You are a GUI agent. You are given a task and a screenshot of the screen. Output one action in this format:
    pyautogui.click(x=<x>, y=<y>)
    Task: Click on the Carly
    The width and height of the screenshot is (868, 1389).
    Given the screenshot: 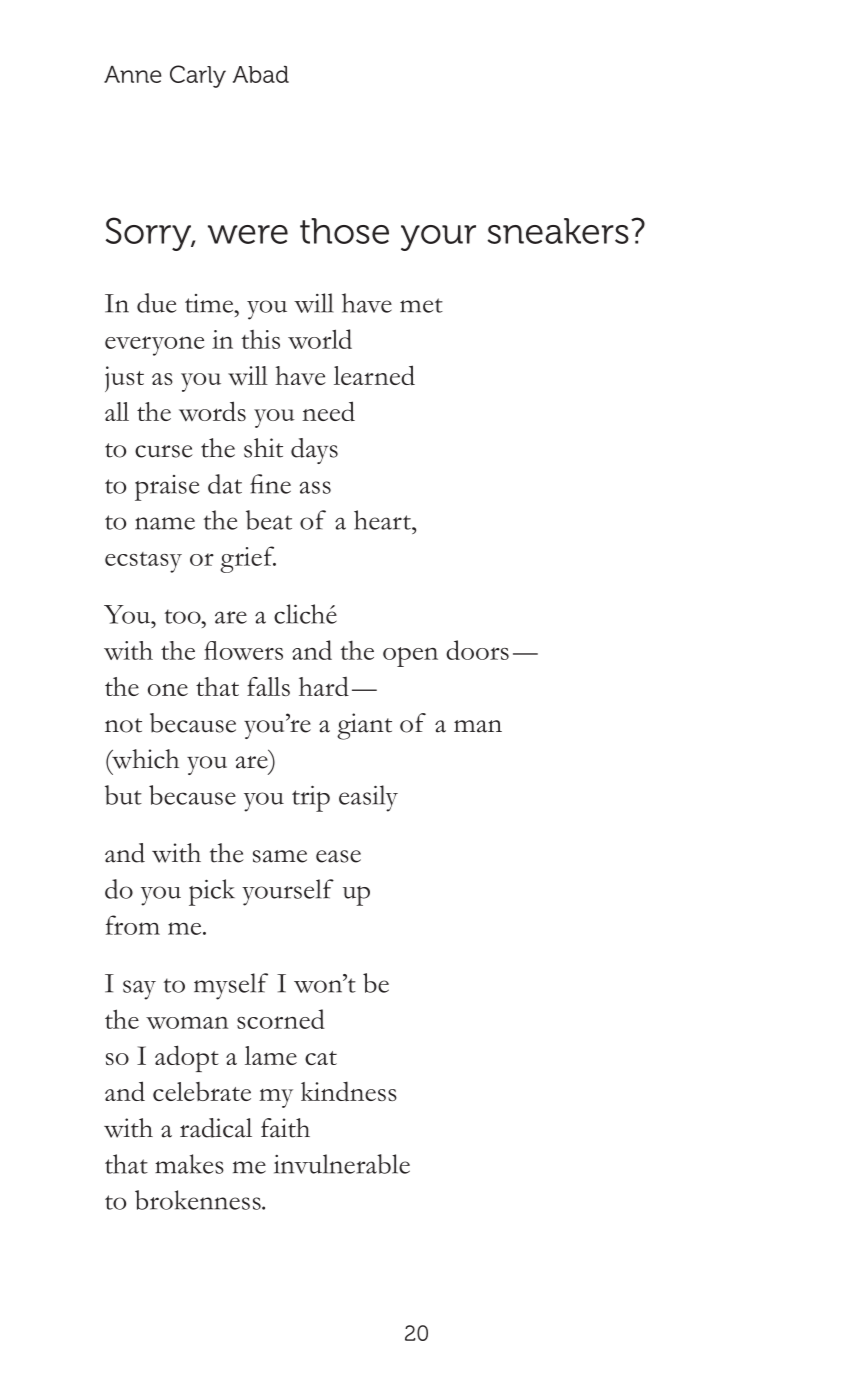 What is the action you would take?
    pyautogui.click(x=198, y=76)
